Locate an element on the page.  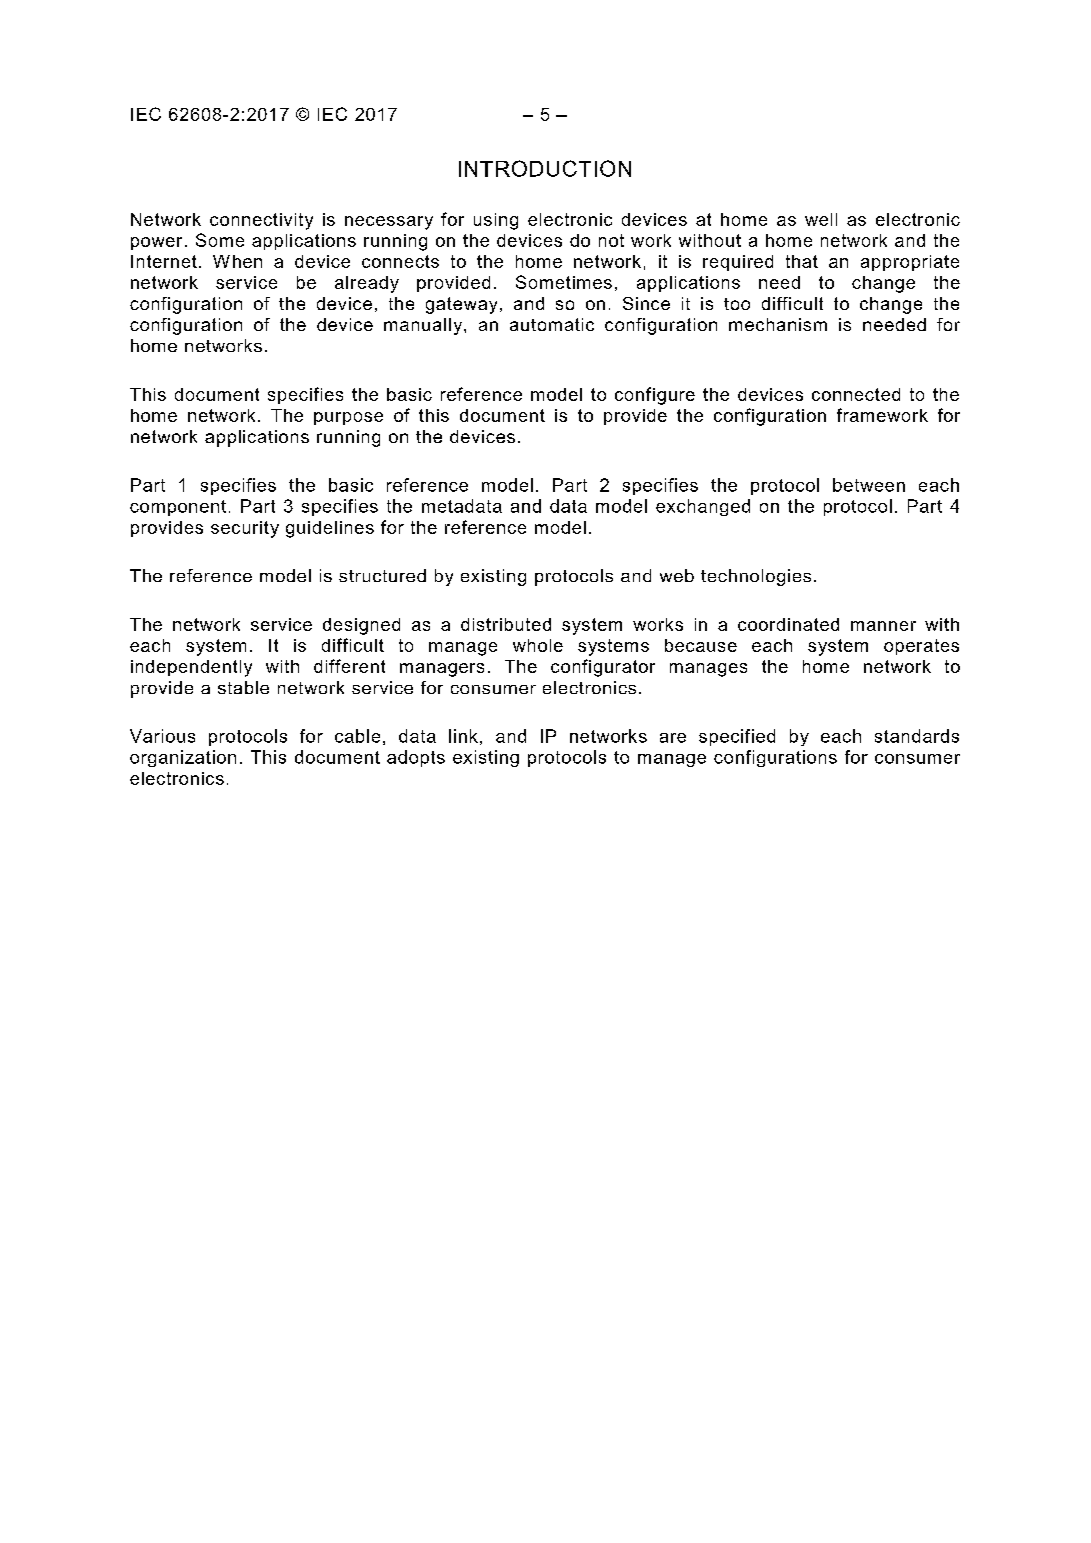
technologies is located at coordinates (756, 577).
